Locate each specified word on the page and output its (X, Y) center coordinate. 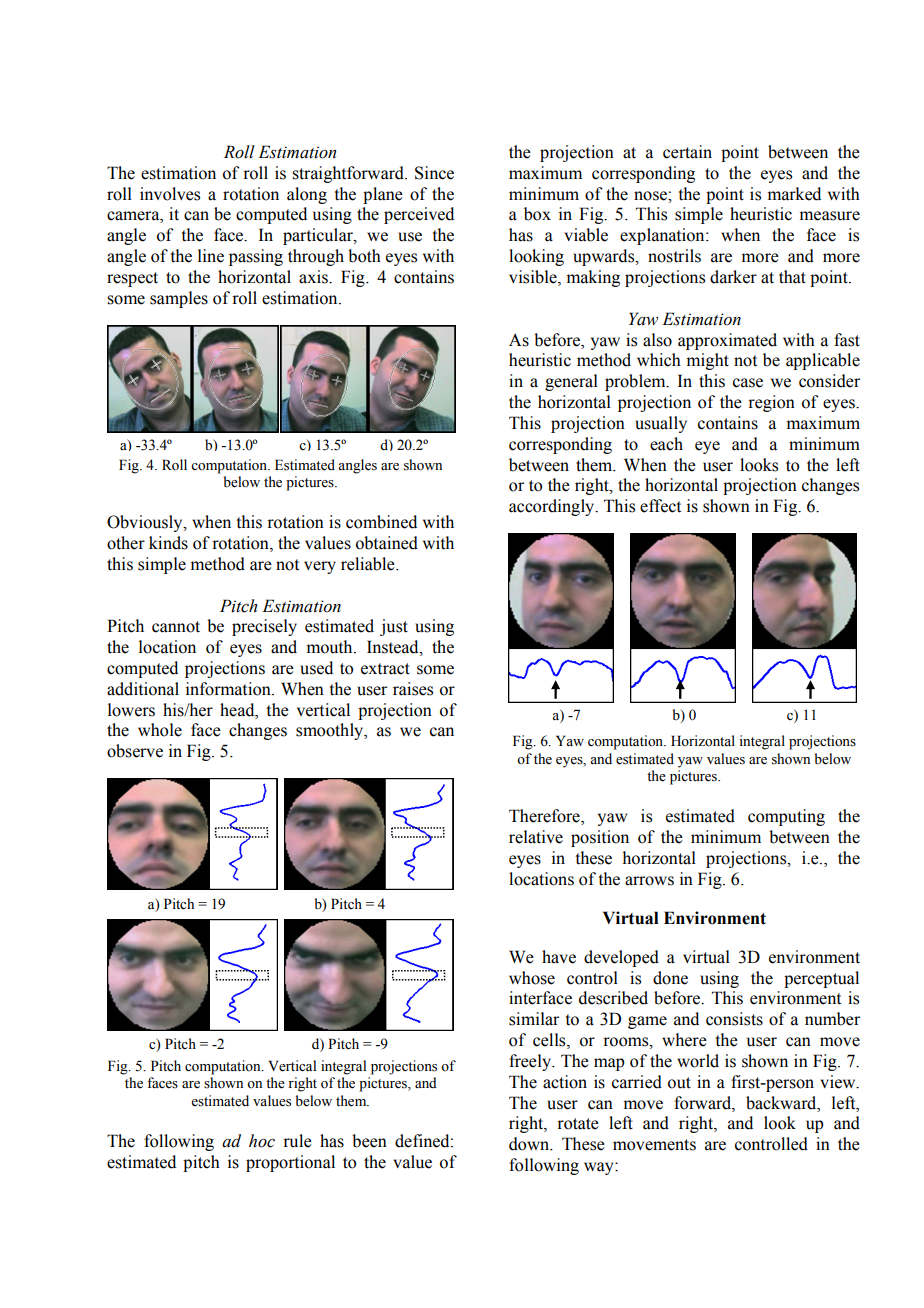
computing (786, 817)
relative (536, 837)
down (530, 1144)
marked (794, 194)
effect (660, 506)
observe (135, 751)
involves (170, 194)
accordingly (553, 507)
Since (434, 173)
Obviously (146, 523)
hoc (262, 1141)
